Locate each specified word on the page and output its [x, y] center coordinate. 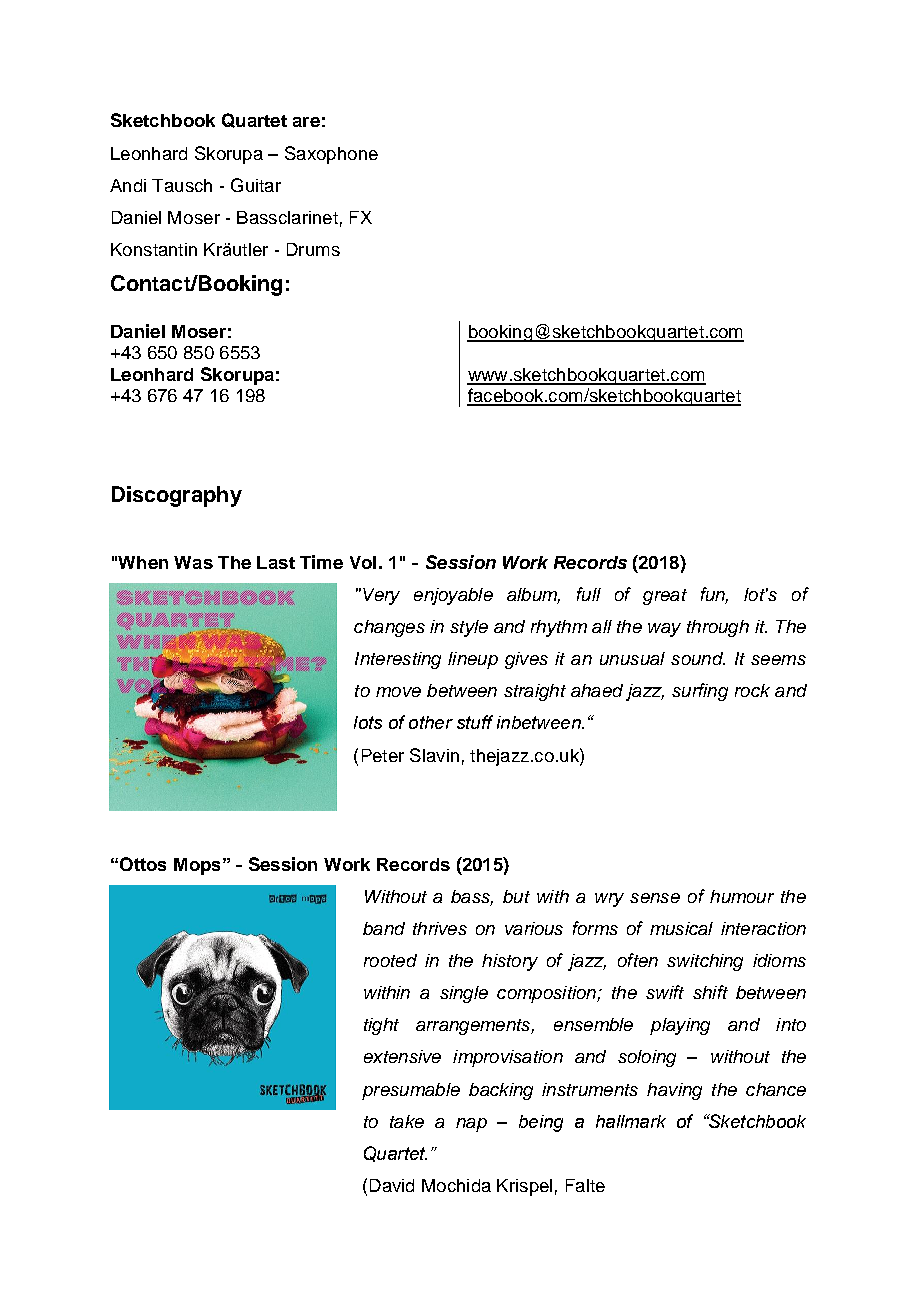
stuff [475, 722]
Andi [128, 185]
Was [193, 562]
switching [705, 962]
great [665, 597]
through [718, 628]
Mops [197, 866]
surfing [700, 692]
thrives [440, 928]
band [384, 928]
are [306, 122]
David [392, 1185]
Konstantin [154, 249]
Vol [363, 562]
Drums [313, 249]
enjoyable [453, 596]
